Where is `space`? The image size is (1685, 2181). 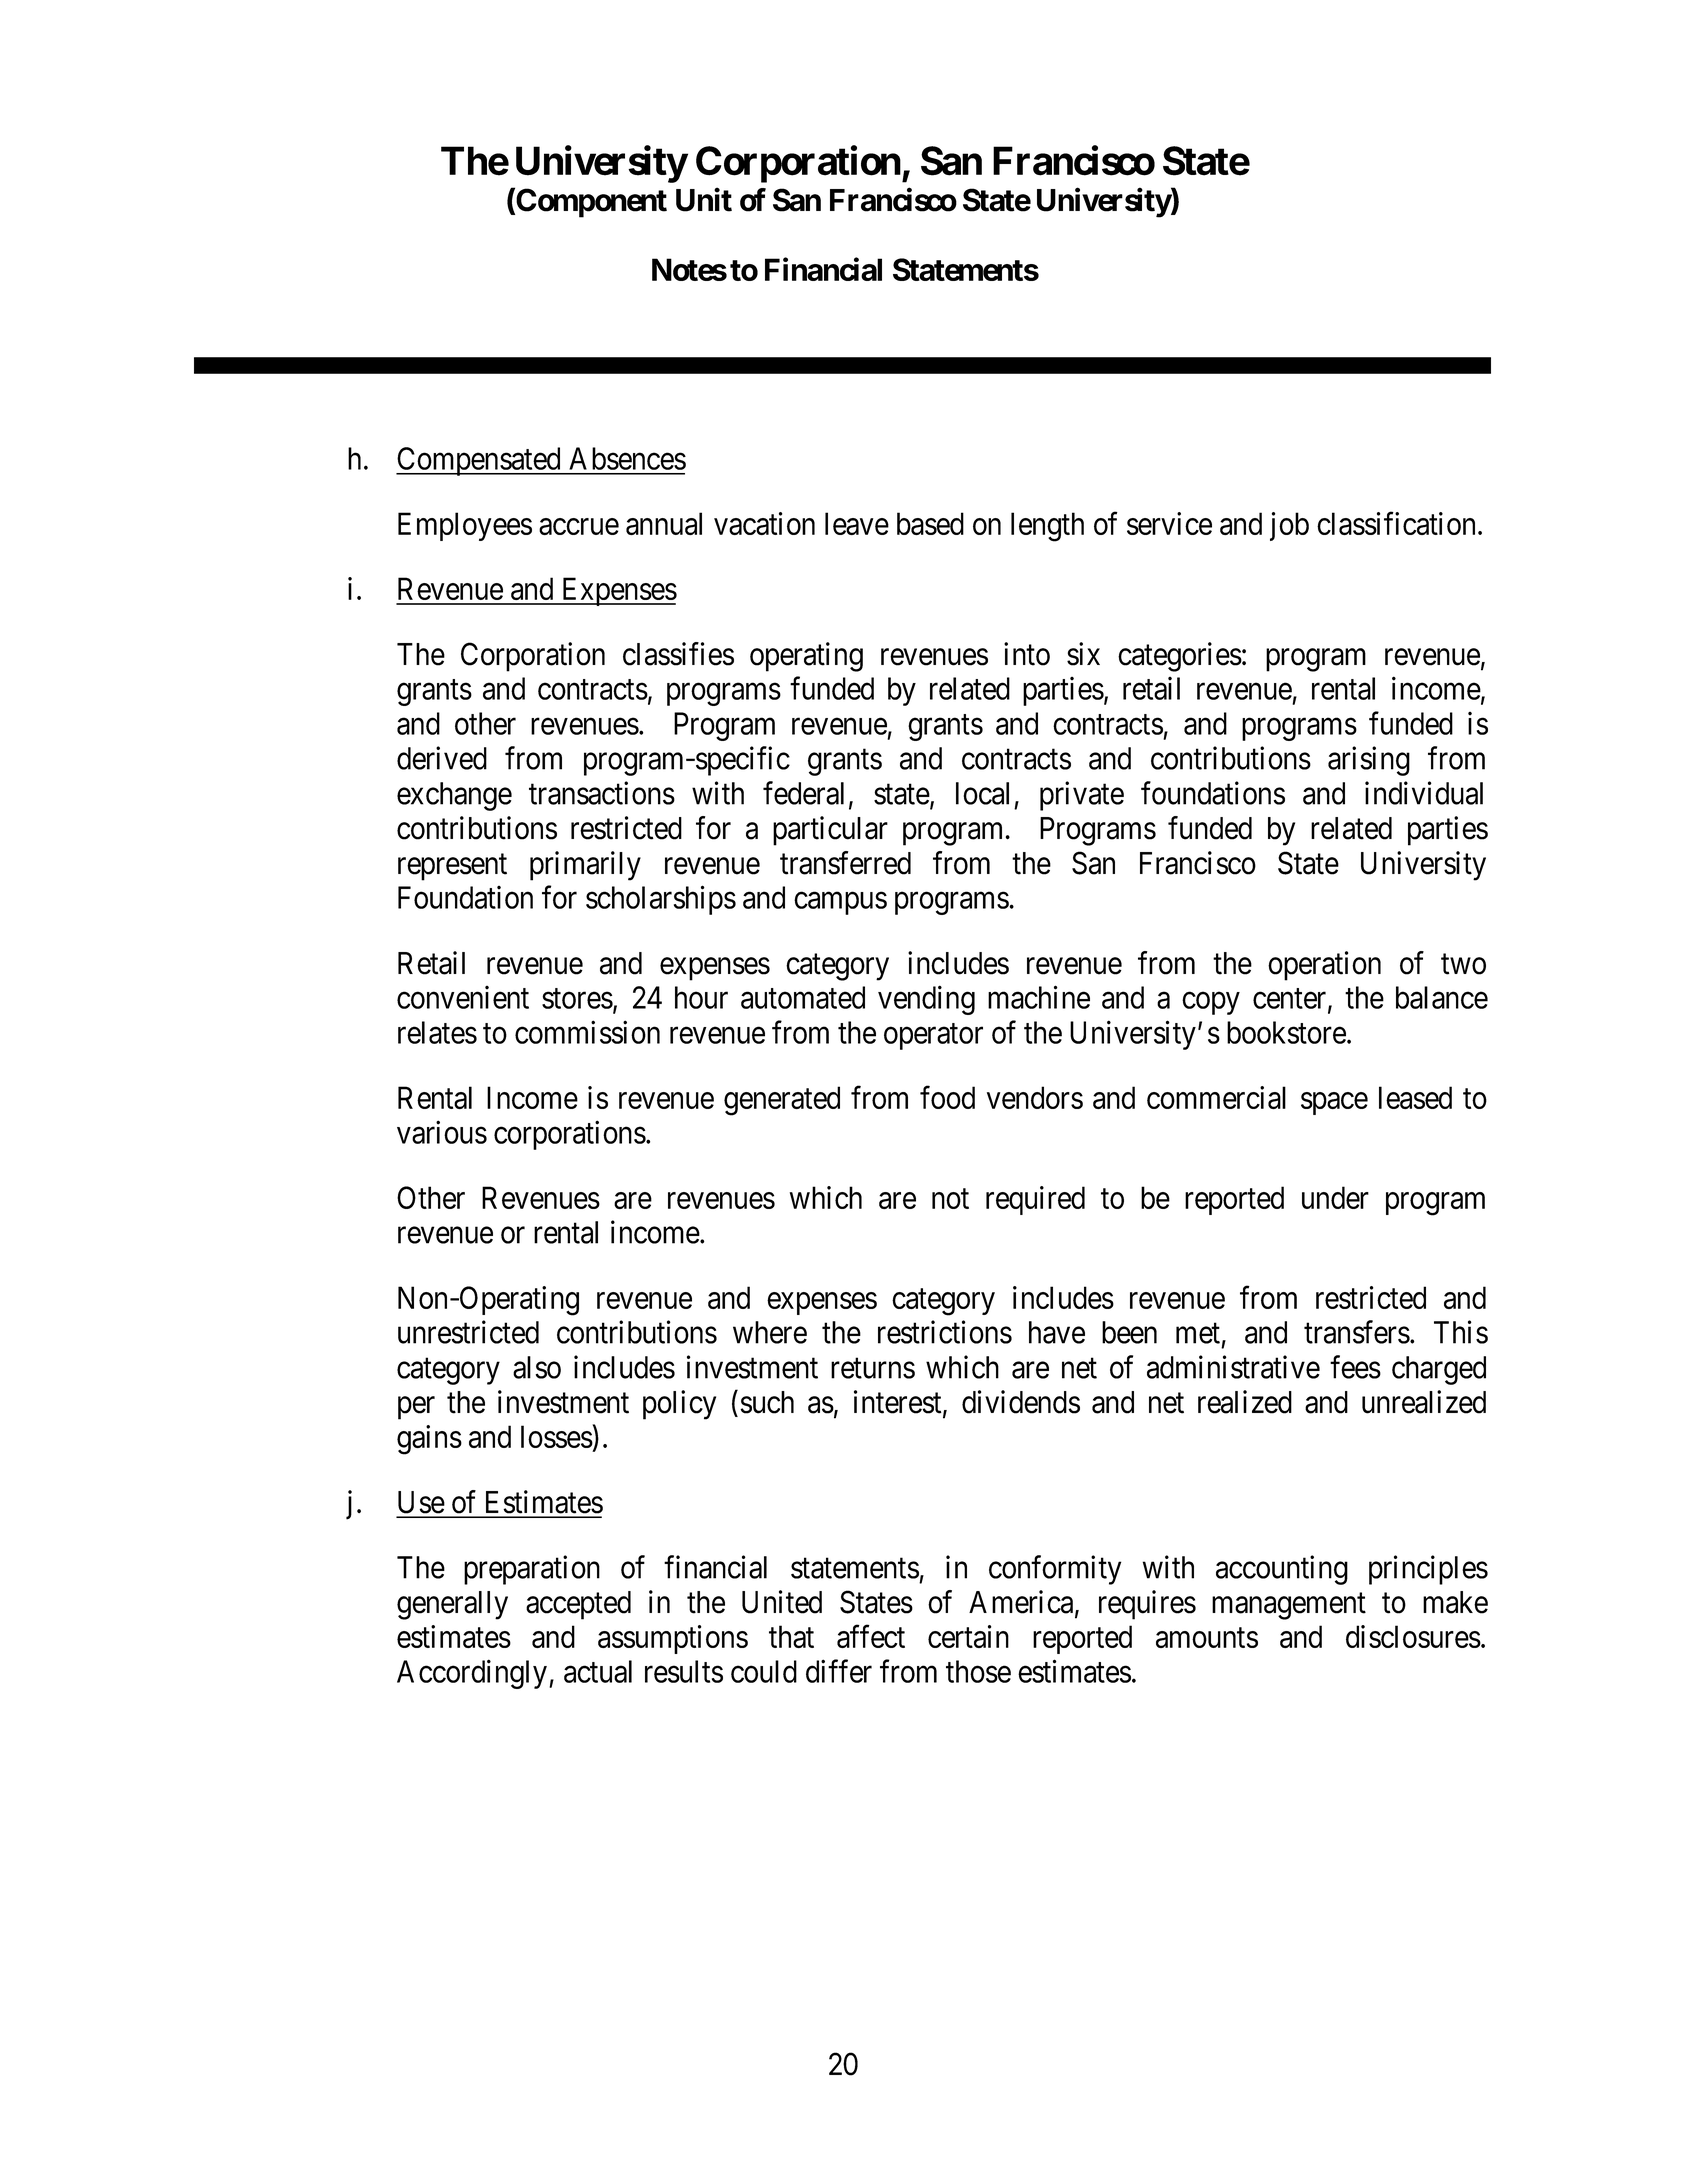 space is located at coordinates (1334, 1103).
